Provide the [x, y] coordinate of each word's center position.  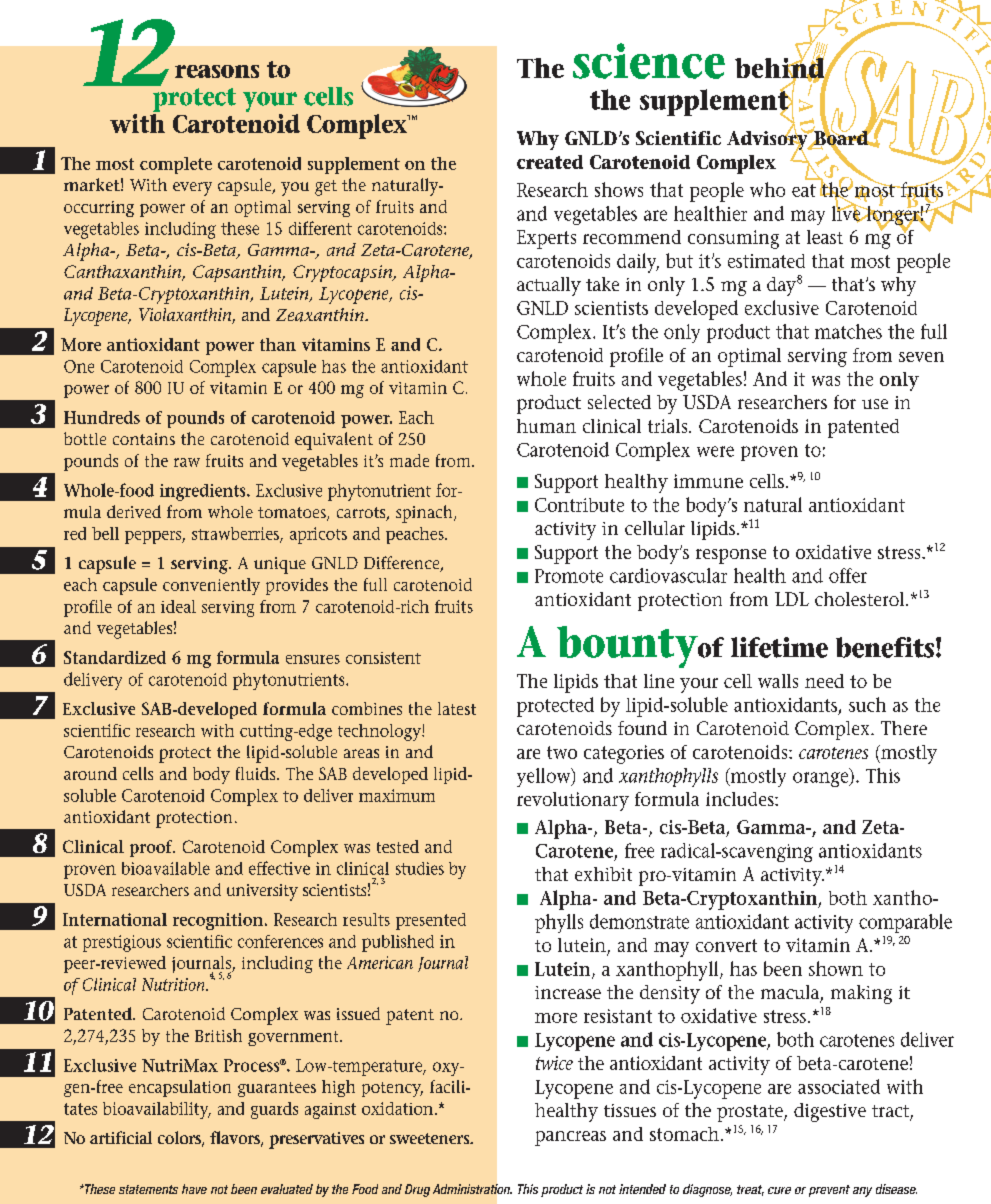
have [194, 1189]
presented [431, 921]
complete [176, 165]
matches [848, 331]
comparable [905, 923]
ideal [178, 606]
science [649, 61]
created [550, 162]
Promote [569, 576]
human [546, 426]
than [278, 344]
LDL [792, 599]
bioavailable [166, 868]
